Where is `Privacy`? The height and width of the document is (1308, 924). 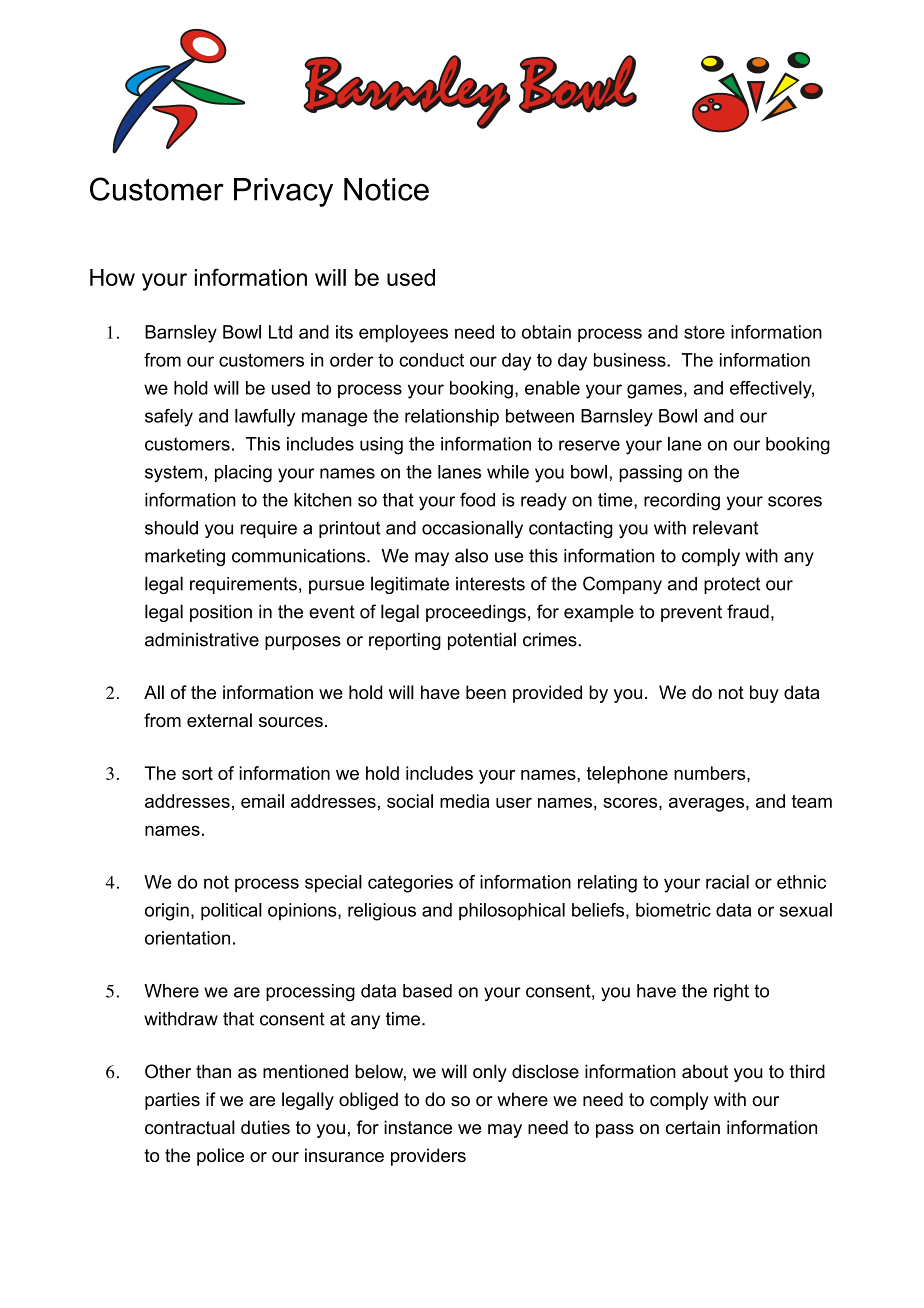
Privacy is located at coordinates (283, 192).
